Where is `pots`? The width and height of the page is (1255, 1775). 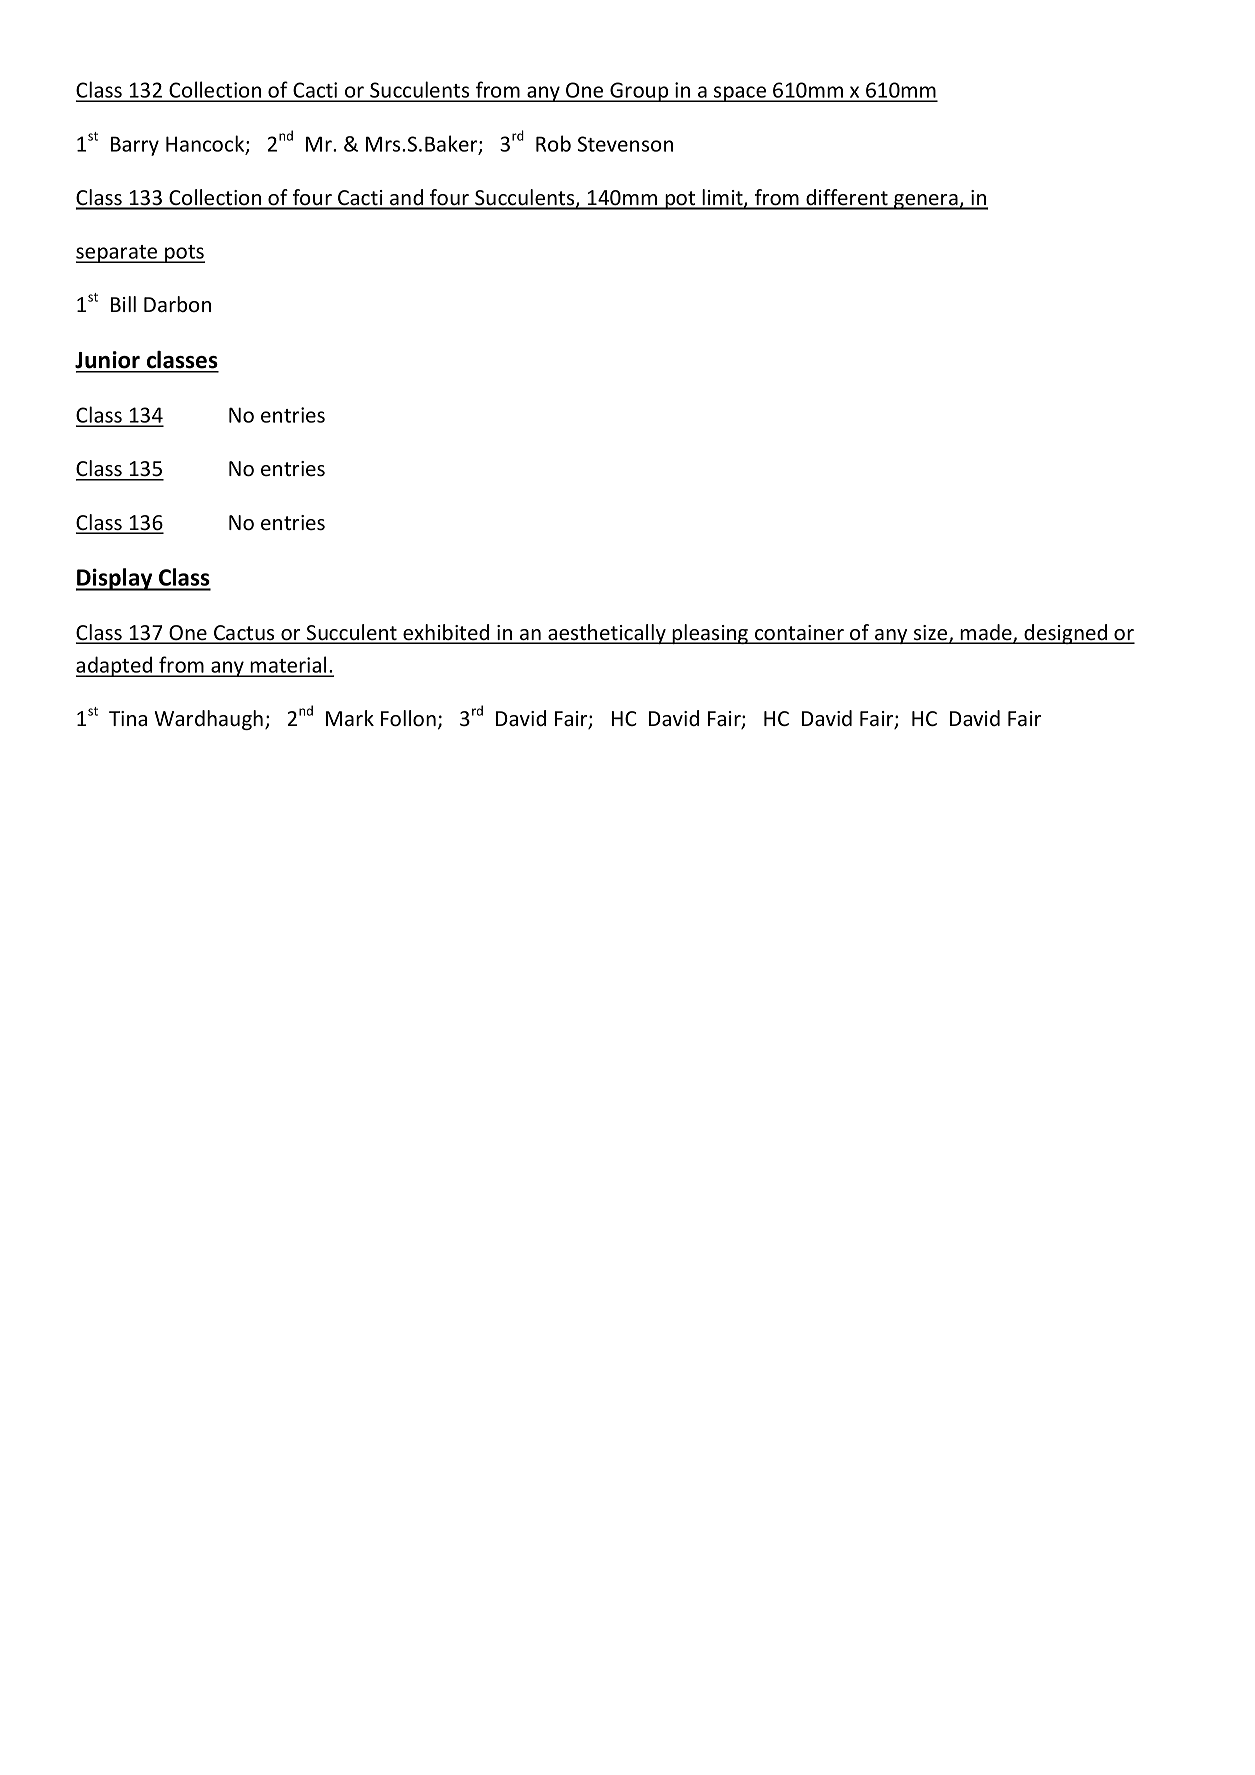
pots is located at coordinates (184, 254).
